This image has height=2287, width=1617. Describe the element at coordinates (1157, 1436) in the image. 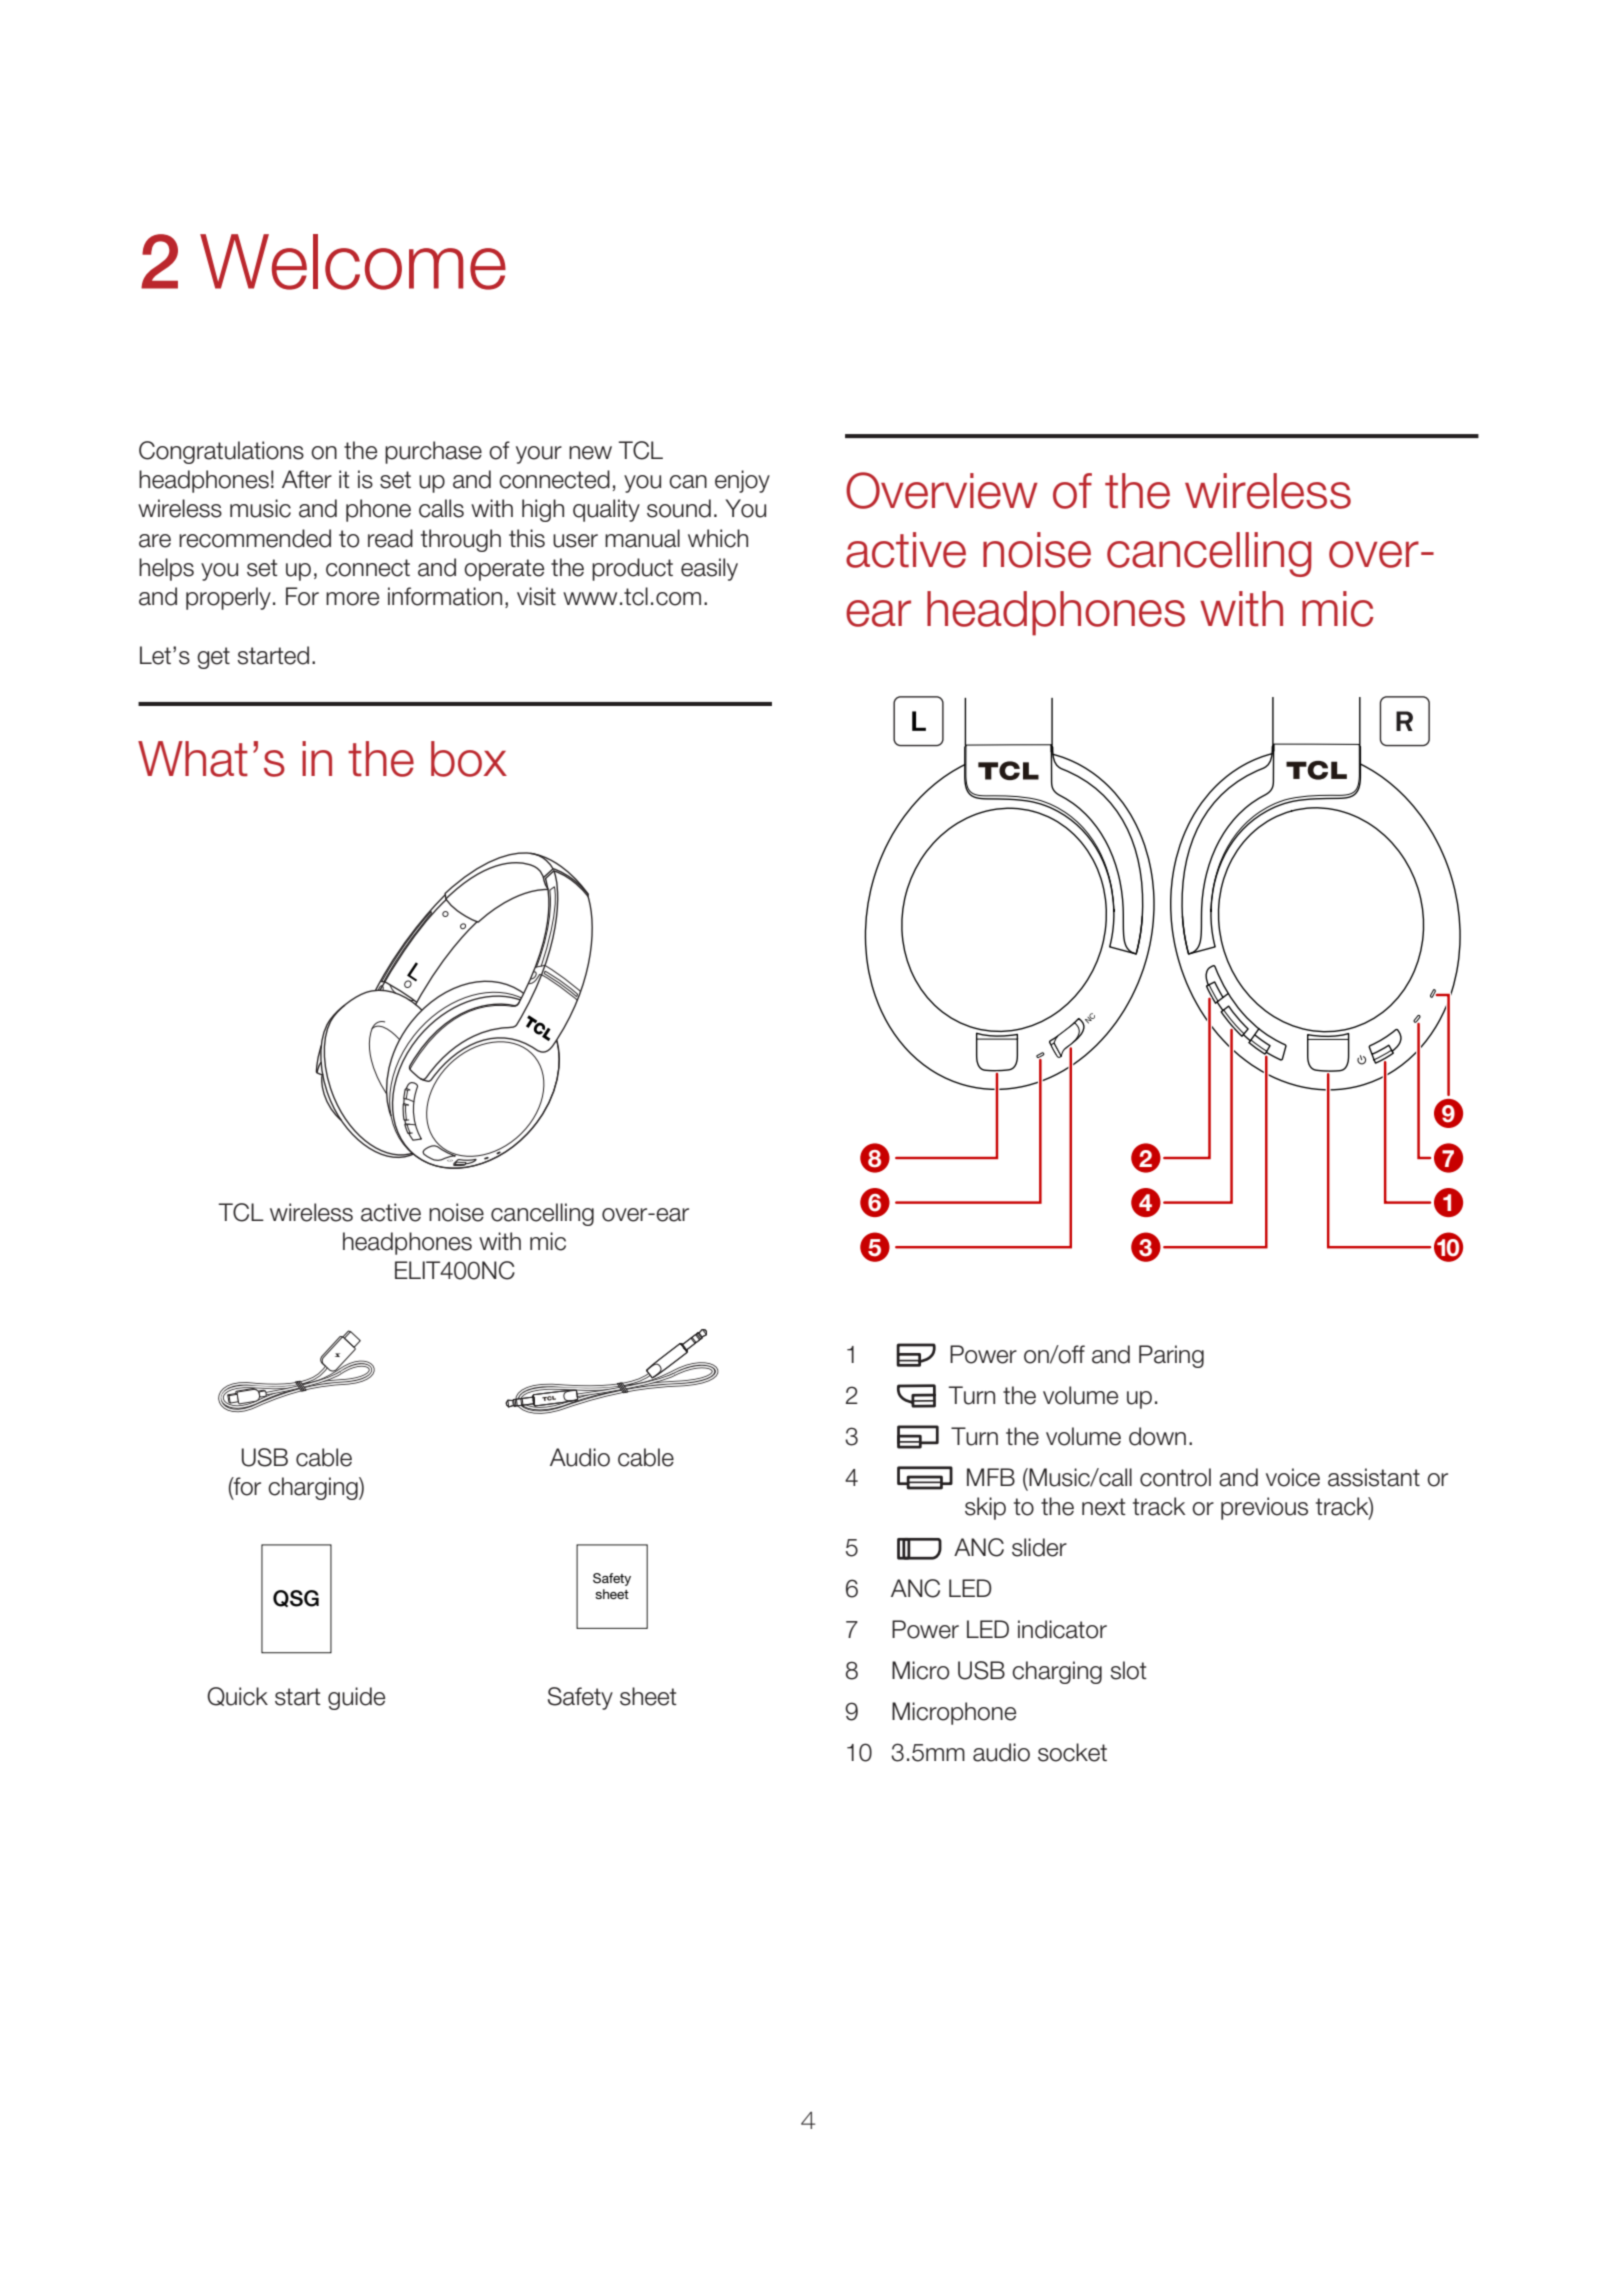

I see `down` at that location.
